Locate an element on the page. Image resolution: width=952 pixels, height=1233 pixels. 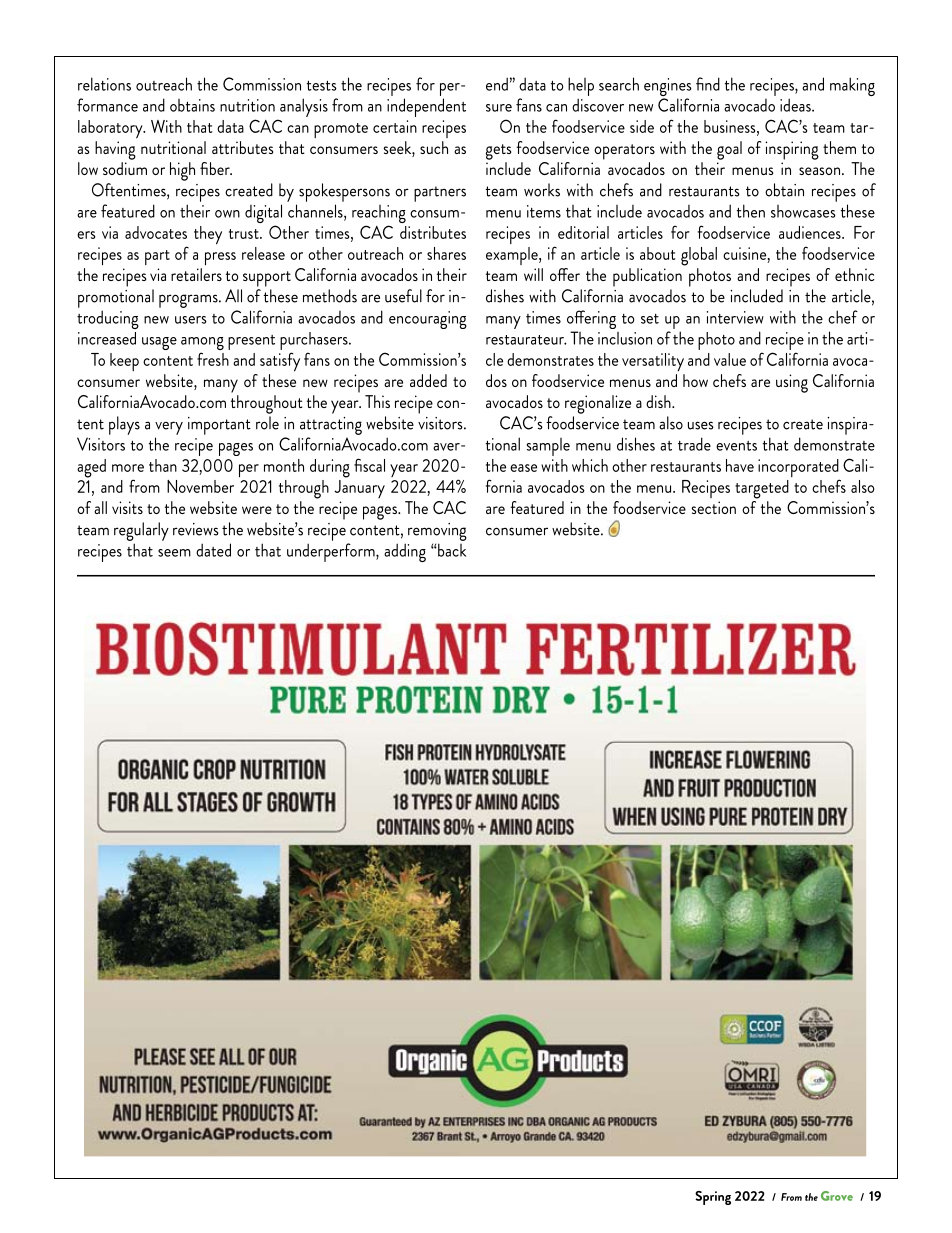
Spring is located at coordinates (713, 1198).
